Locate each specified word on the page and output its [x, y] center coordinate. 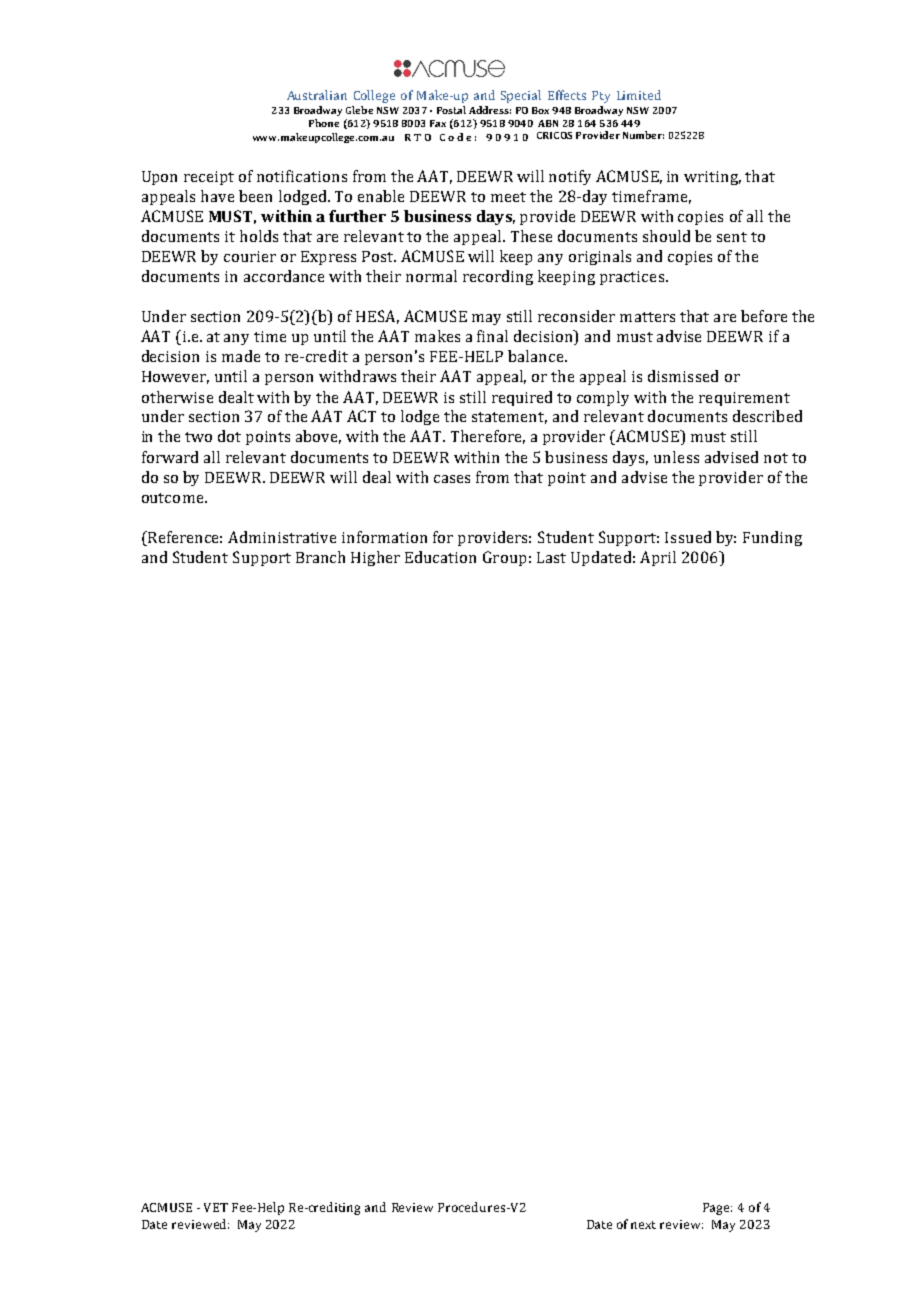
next [643, 1225]
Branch [320, 557]
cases [452, 479]
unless [676, 457]
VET [216, 1207]
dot [229, 436]
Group [504, 558]
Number [643, 135]
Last [551, 557]
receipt [209, 178]
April [658, 558]
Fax [438, 123]
